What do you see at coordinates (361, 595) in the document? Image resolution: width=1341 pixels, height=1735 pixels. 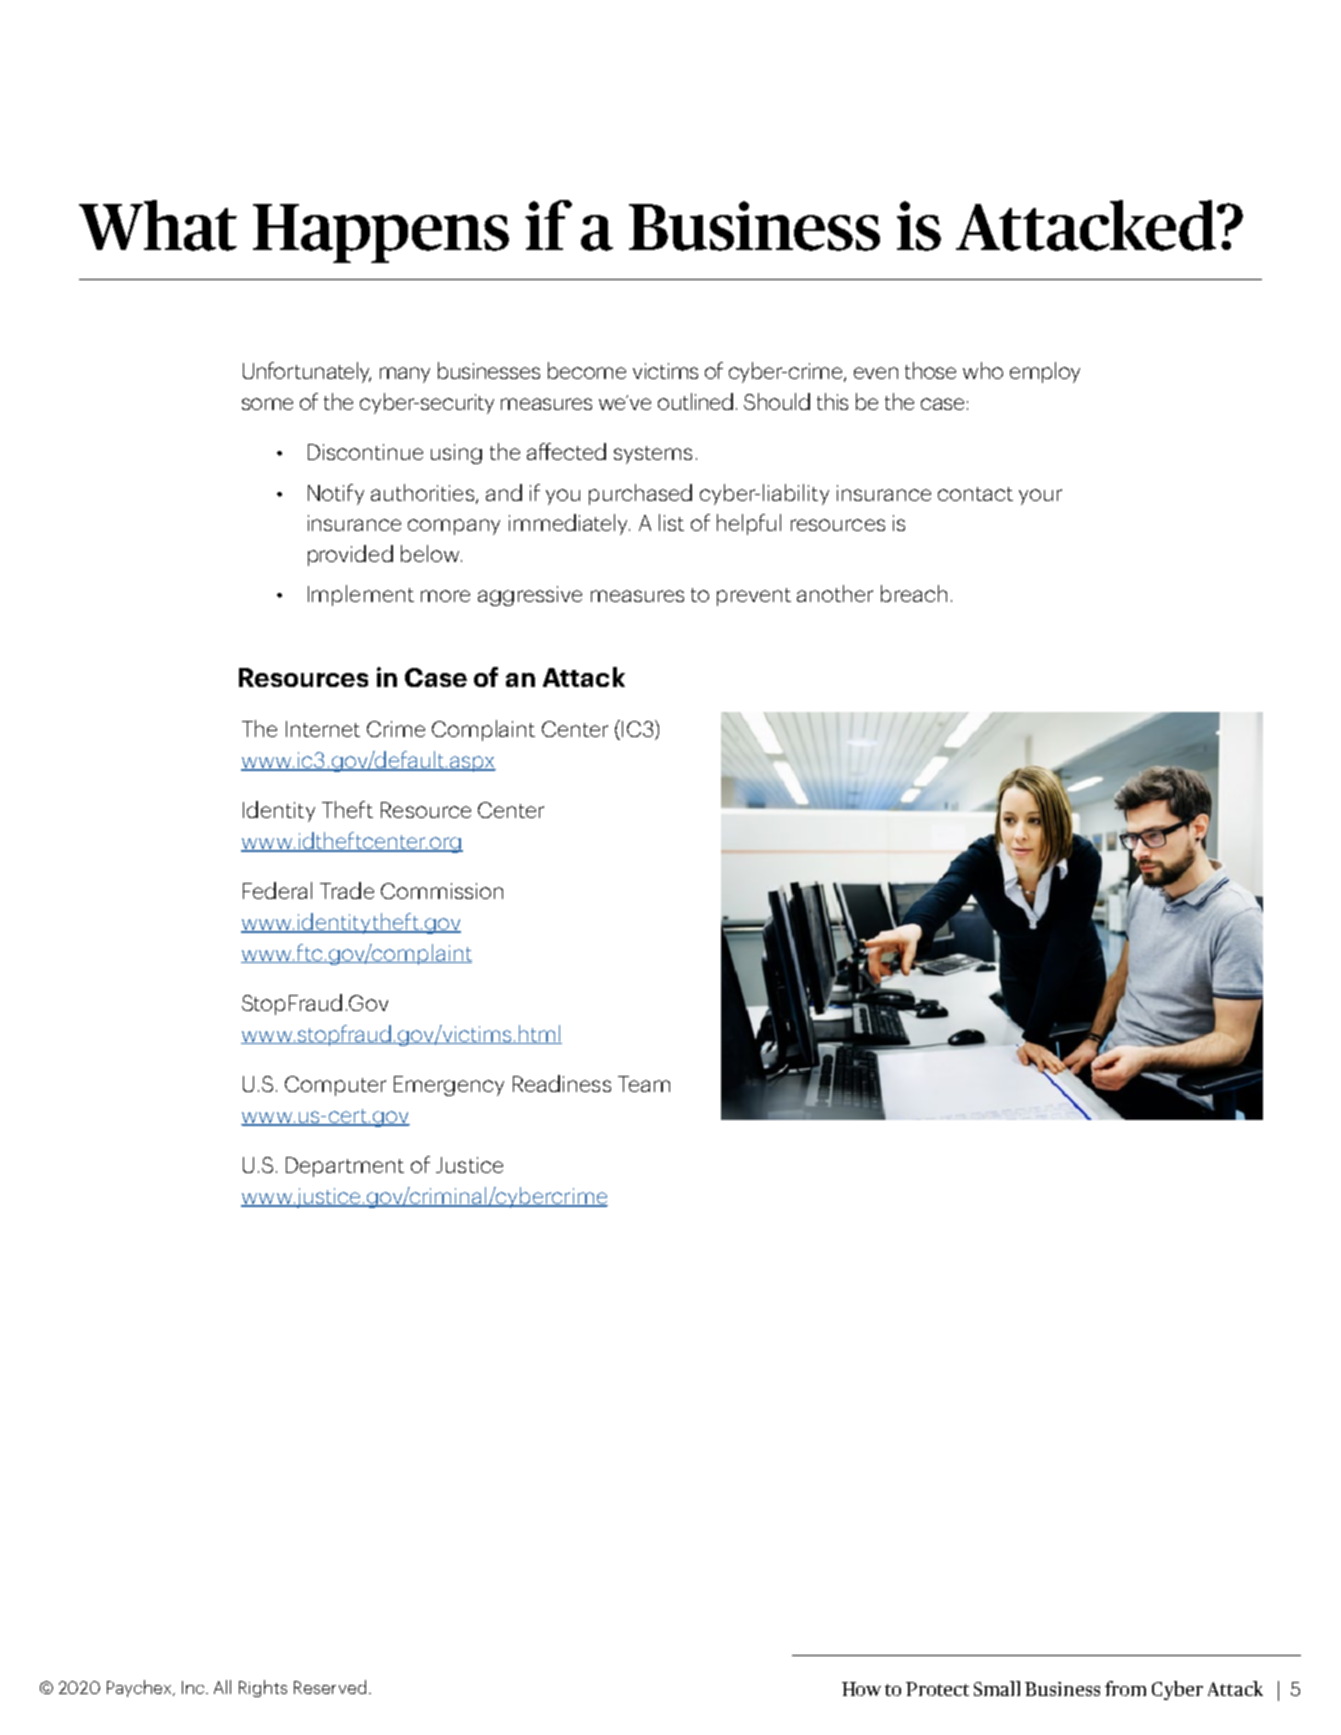 I see `Implement` at bounding box center [361, 595].
